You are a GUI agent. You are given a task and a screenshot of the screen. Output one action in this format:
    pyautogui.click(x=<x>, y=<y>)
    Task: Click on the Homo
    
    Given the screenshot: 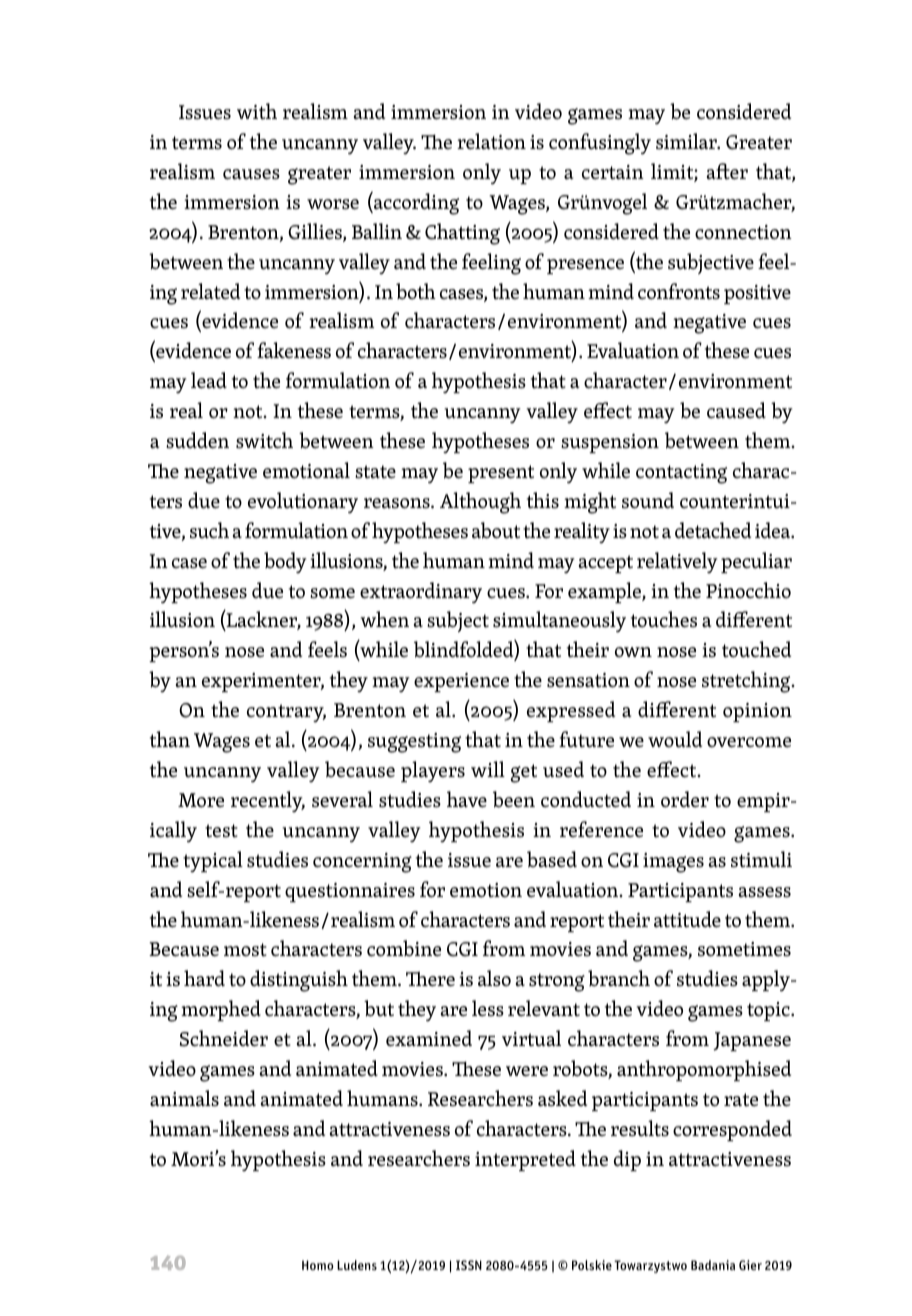 What is the action you would take?
    pyautogui.click(x=318, y=1265)
